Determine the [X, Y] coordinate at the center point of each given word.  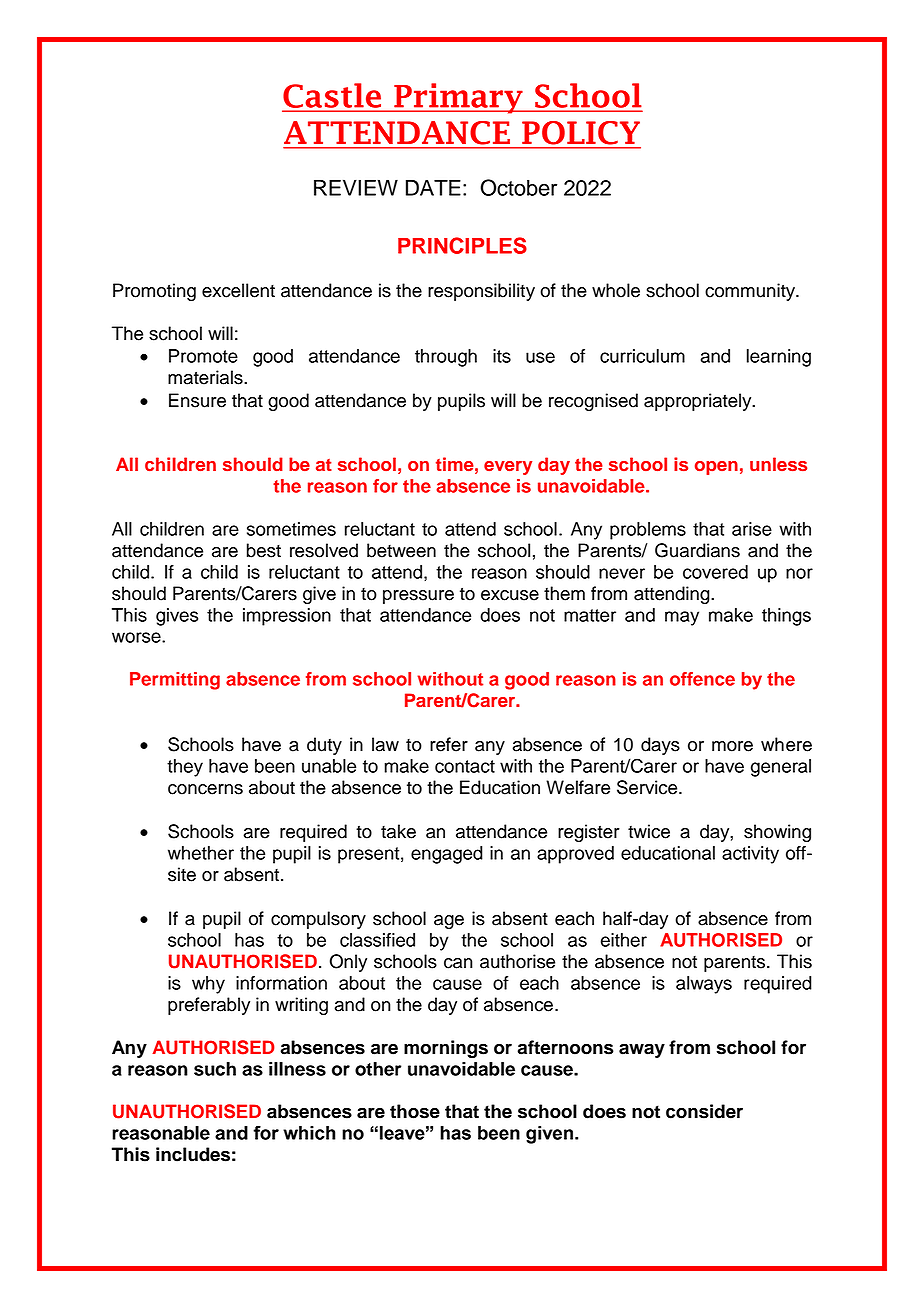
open [716, 468]
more [732, 746]
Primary [458, 98]
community [751, 292]
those [415, 1111]
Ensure [197, 400]
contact [465, 766]
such [215, 1069]
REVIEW [356, 187]
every [508, 468]
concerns [205, 789]
